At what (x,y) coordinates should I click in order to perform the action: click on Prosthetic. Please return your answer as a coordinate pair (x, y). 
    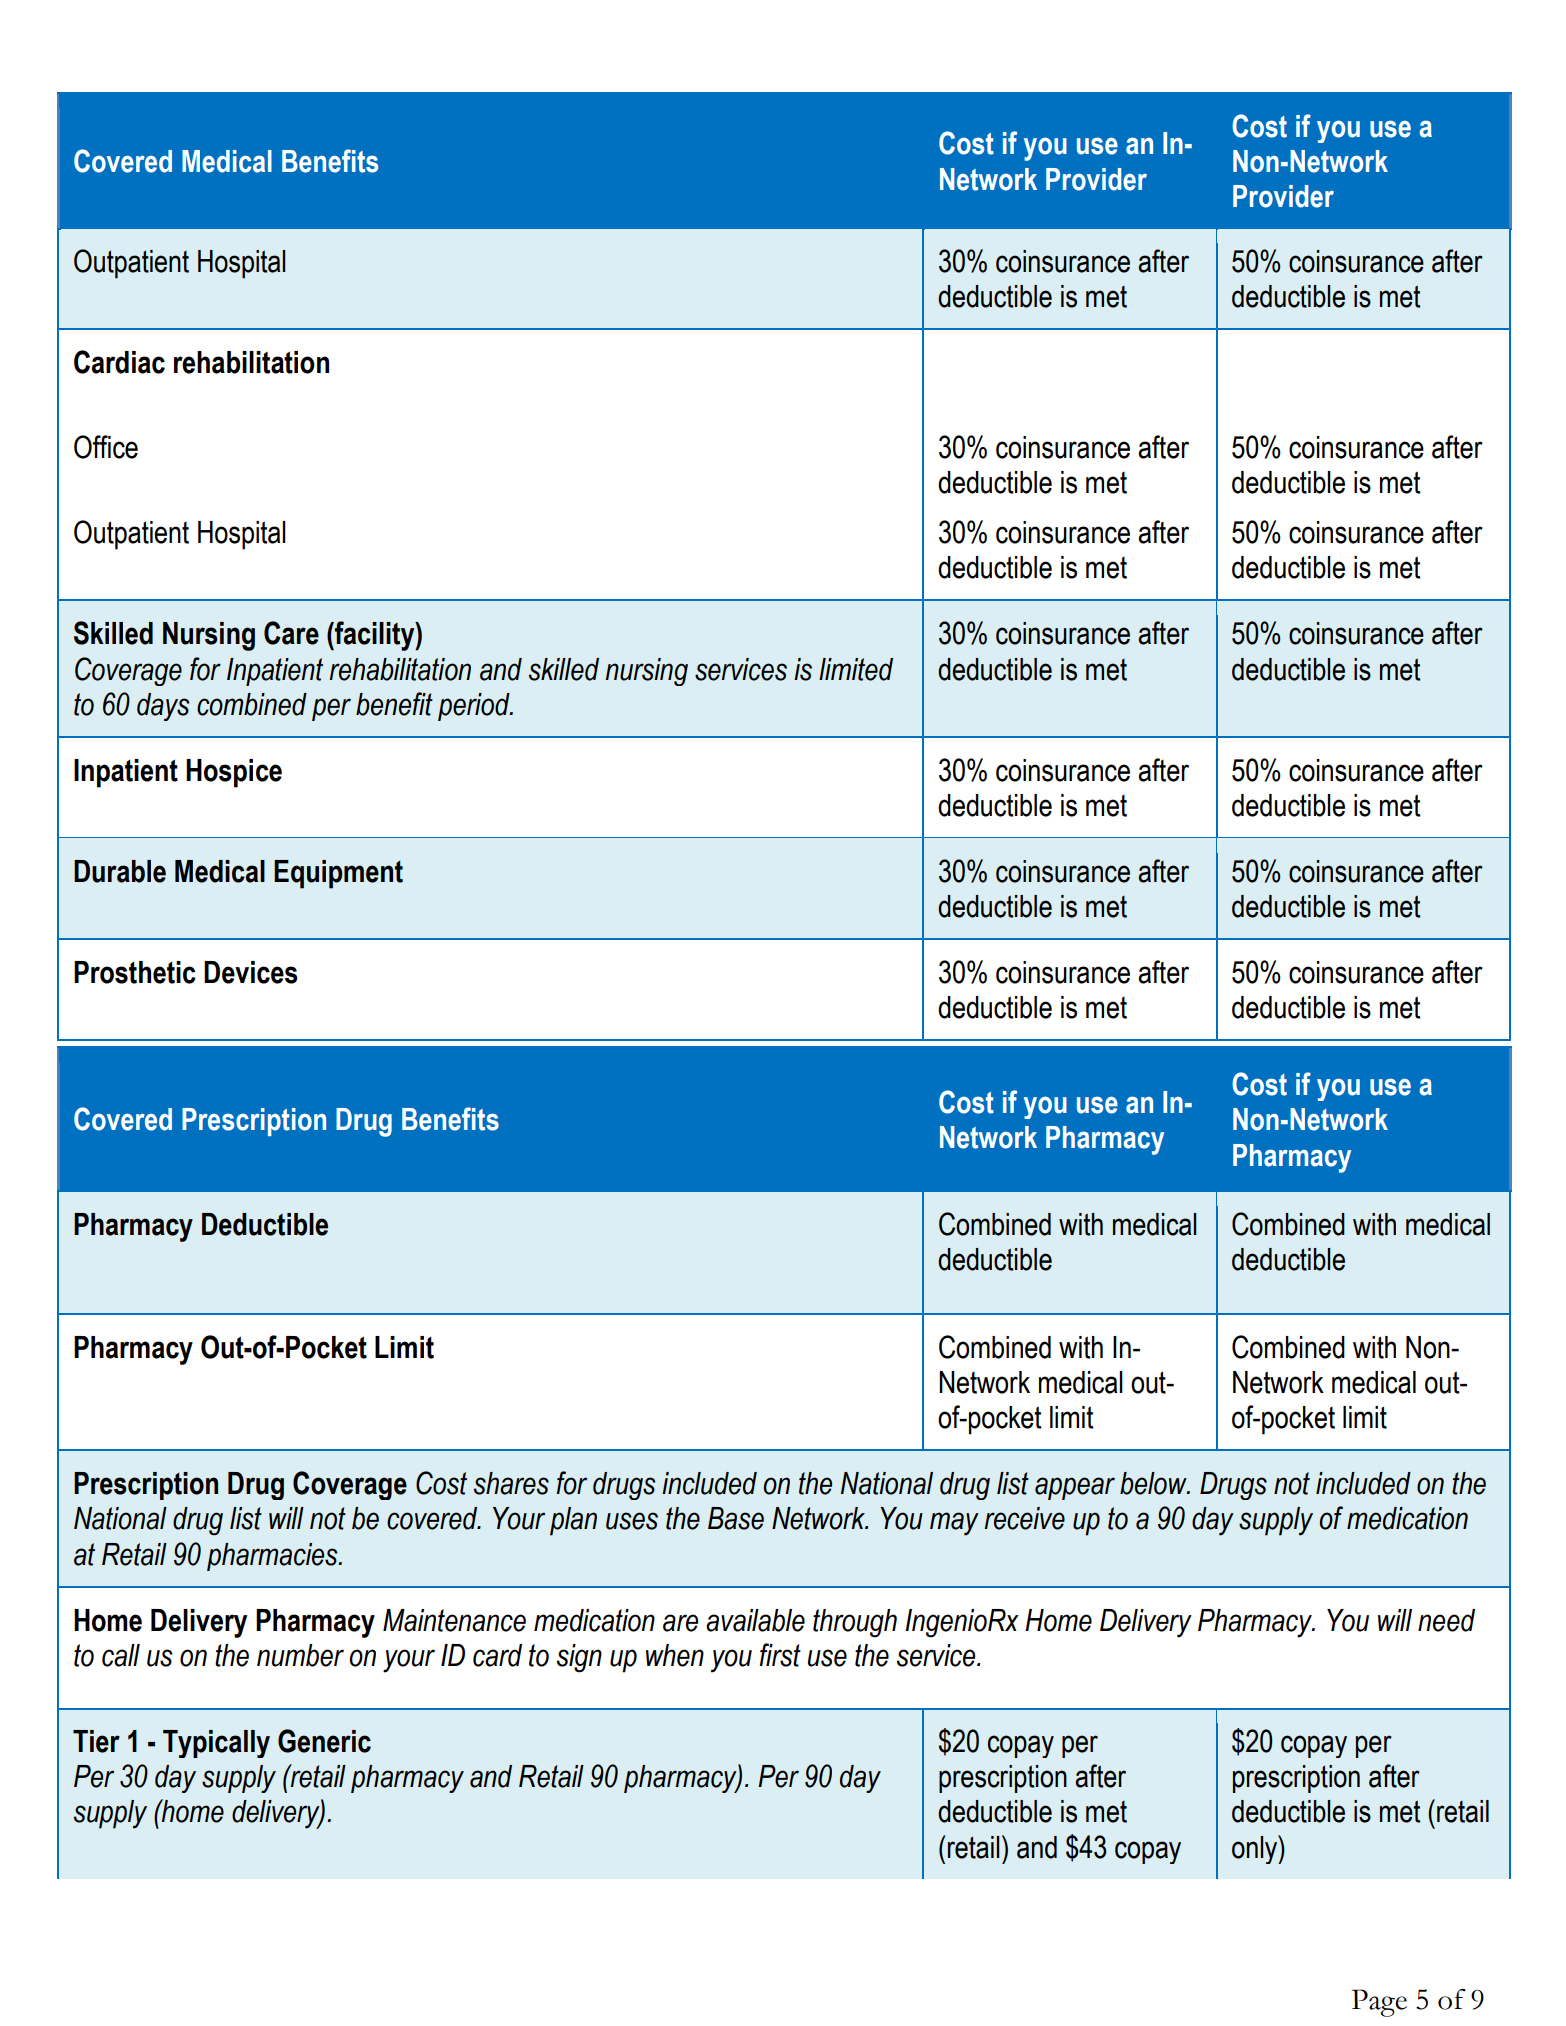
    Looking at the image, I should click on (135, 972).
